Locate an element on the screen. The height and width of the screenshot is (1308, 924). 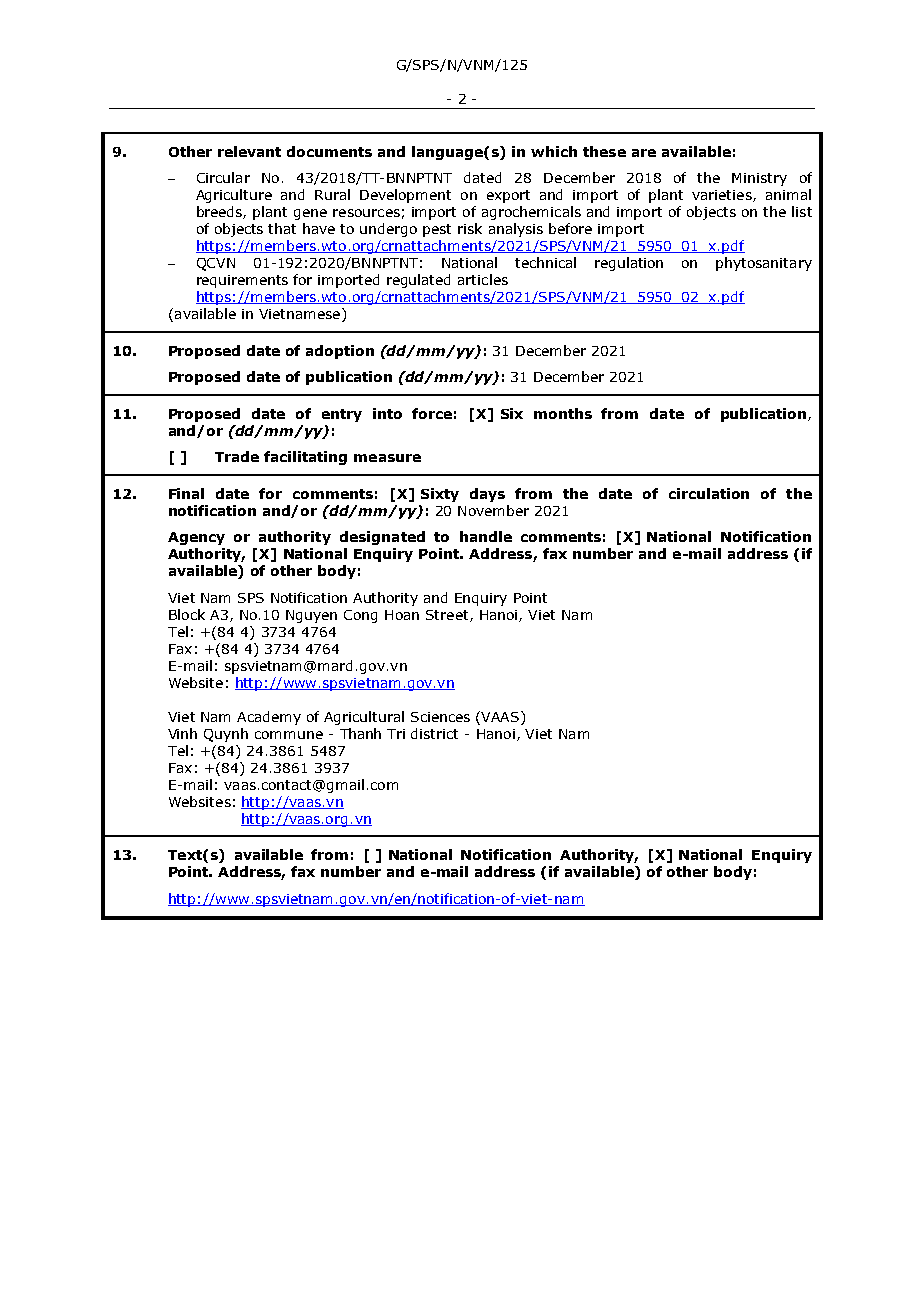
Ministry is located at coordinates (759, 179).
